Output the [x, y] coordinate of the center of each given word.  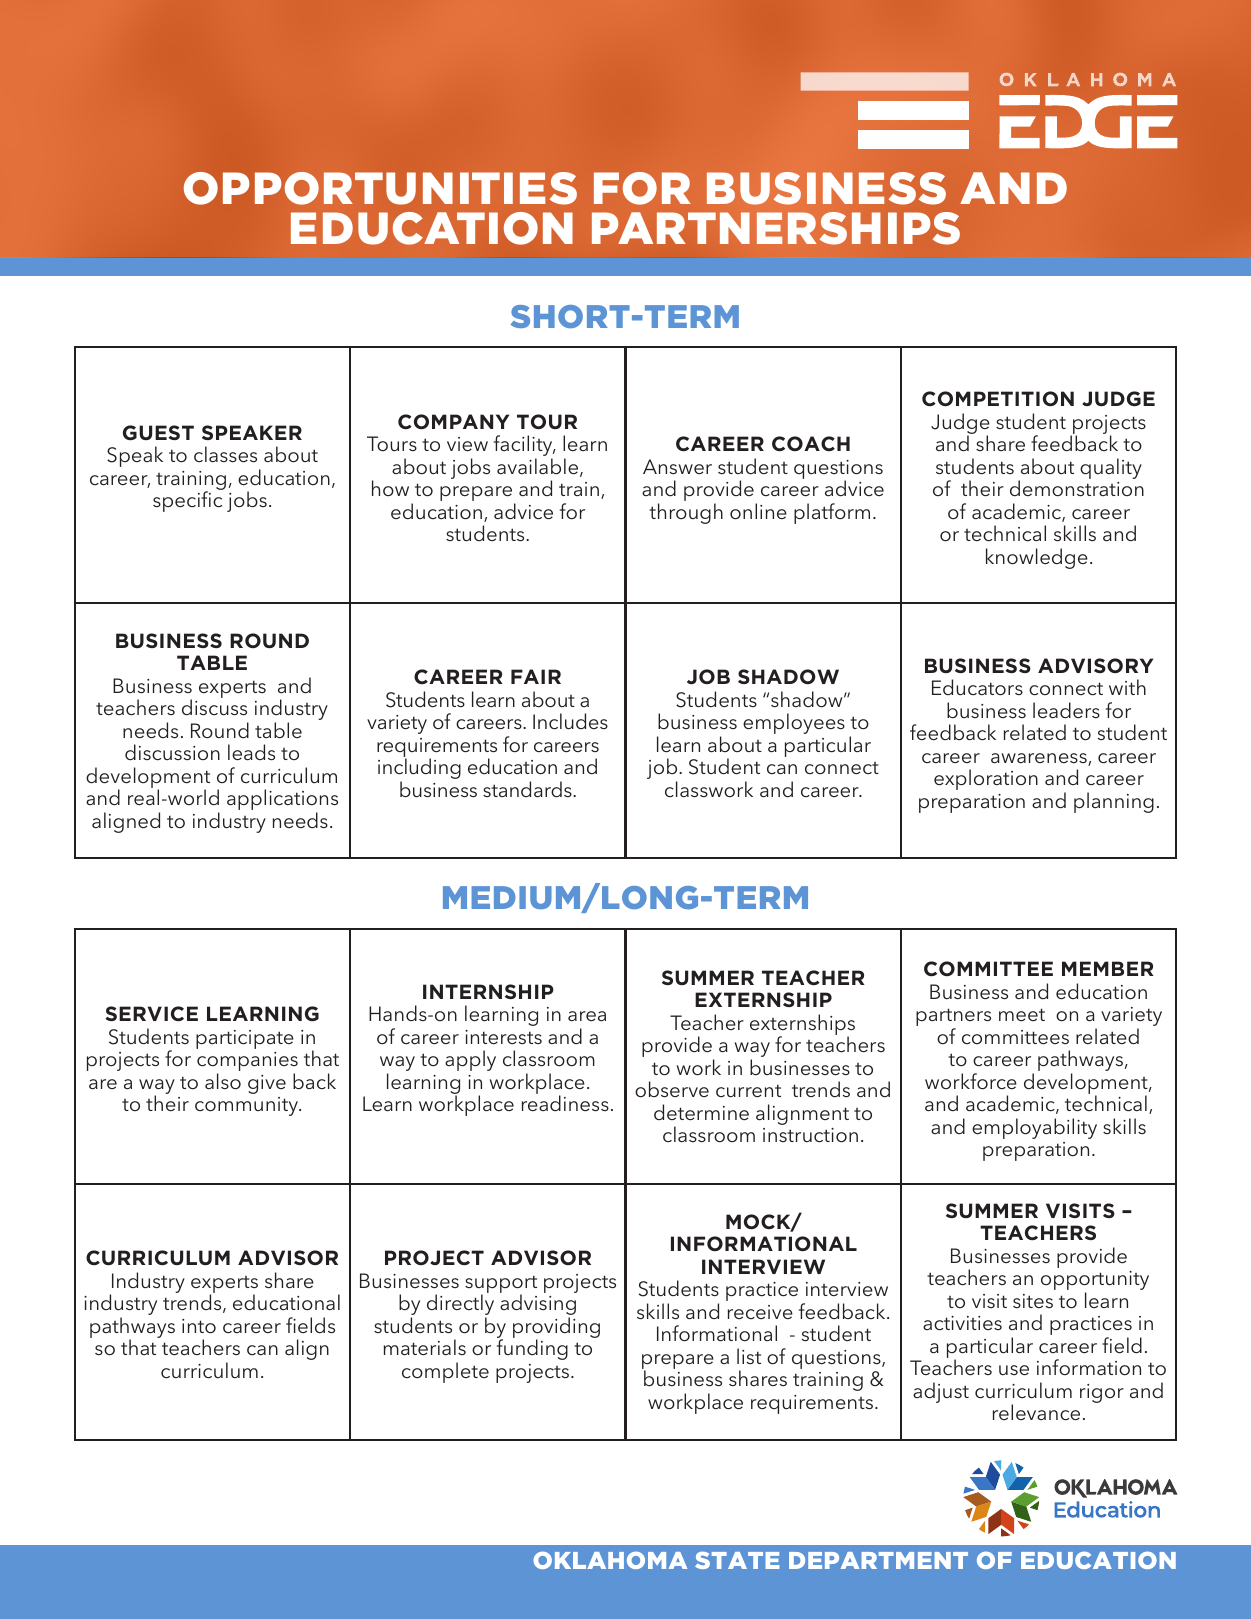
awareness [1040, 759]
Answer [677, 466]
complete [445, 1372]
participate [245, 1039]
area [587, 1016]
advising [538, 1306]
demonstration [1077, 488]
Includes [570, 721]
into [199, 1326]
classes [225, 454]
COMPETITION [998, 398]
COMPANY [453, 421]
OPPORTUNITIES [380, 188]
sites [1033, 1301]
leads [251, 752]
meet [1022, 1014]
